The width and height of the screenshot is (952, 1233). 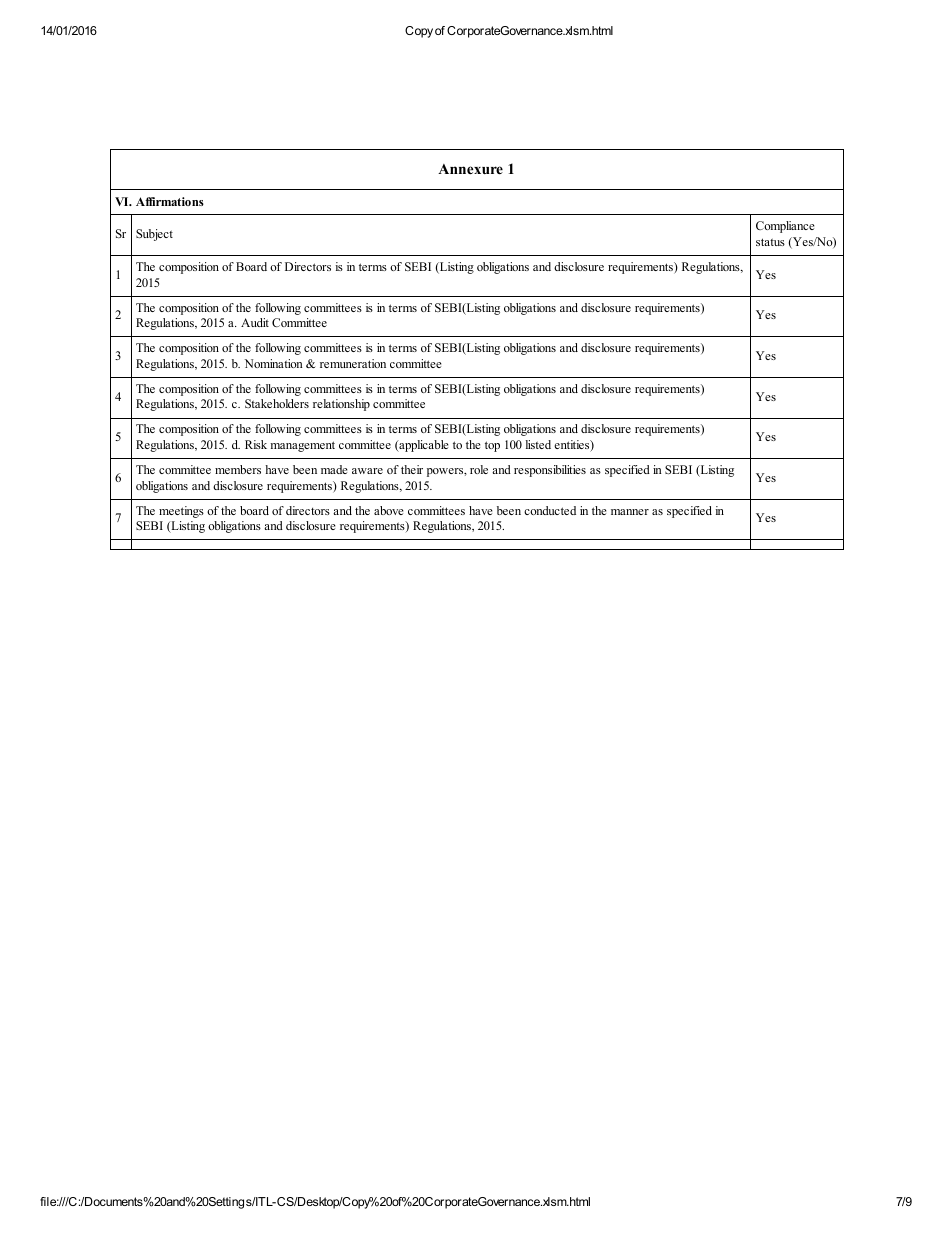 I want to click on Audit, so click(x=255, y=322).
